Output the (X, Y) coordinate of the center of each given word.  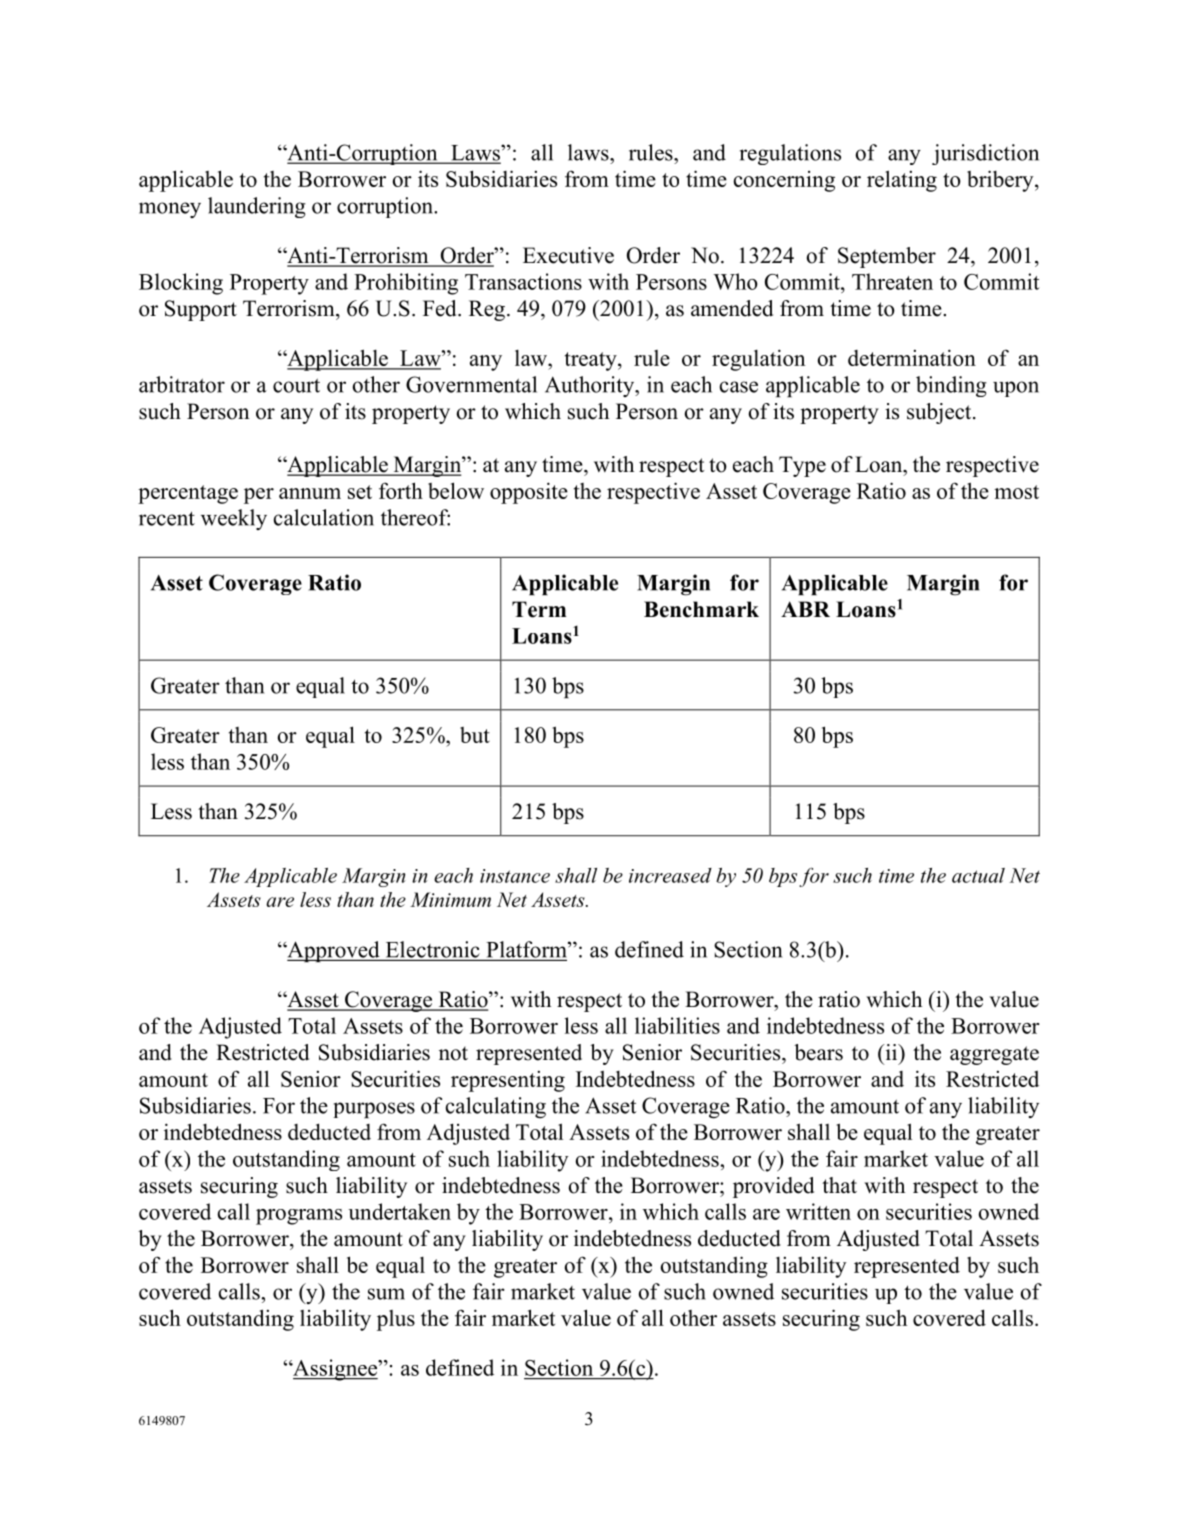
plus (396, 1320)
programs (299, 1217)
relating (902, 181)
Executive (568, 255)
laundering (257, 207)
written (818, 1211)
